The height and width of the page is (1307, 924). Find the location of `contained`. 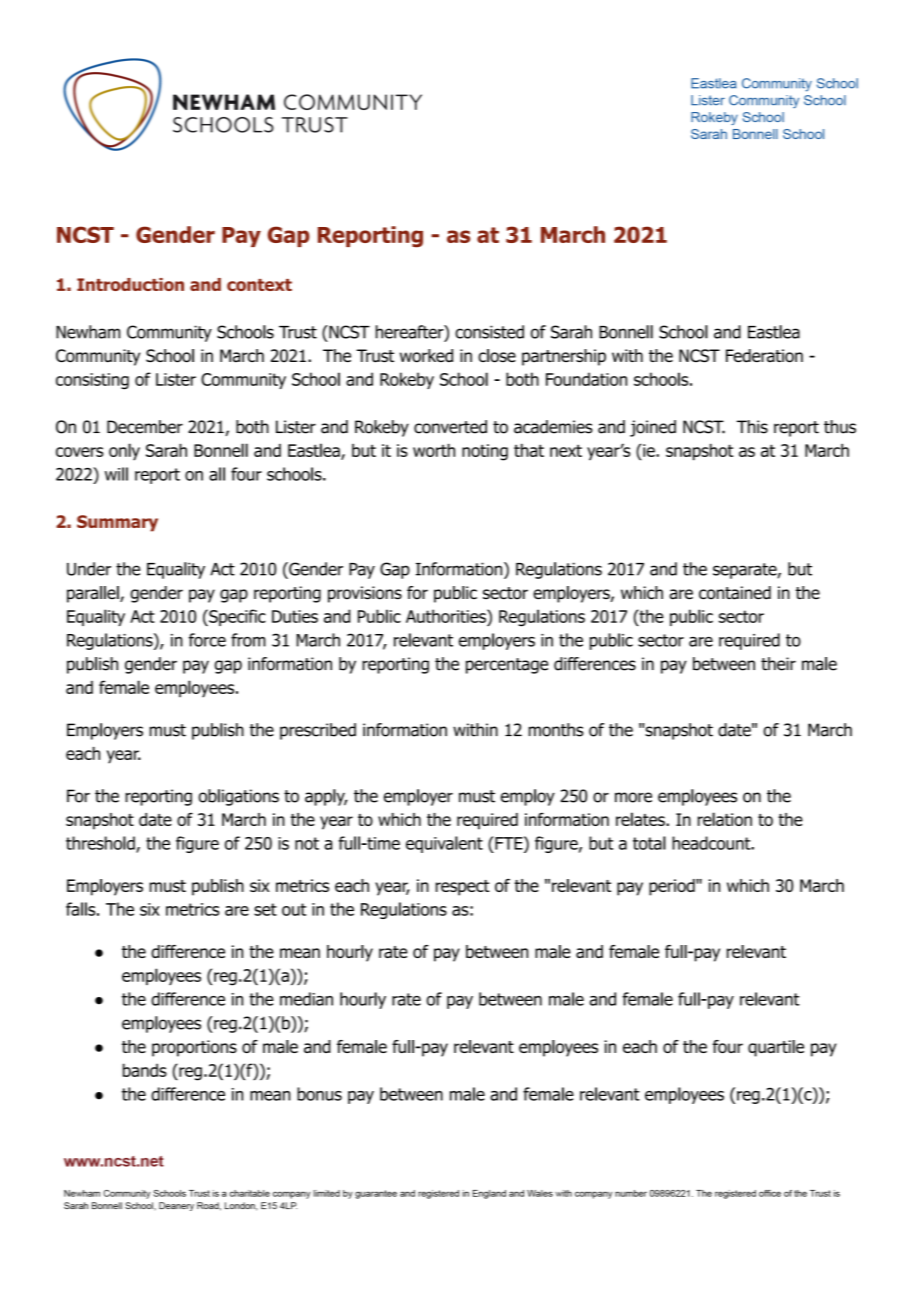

contained is located at coordinates (735, 593).
